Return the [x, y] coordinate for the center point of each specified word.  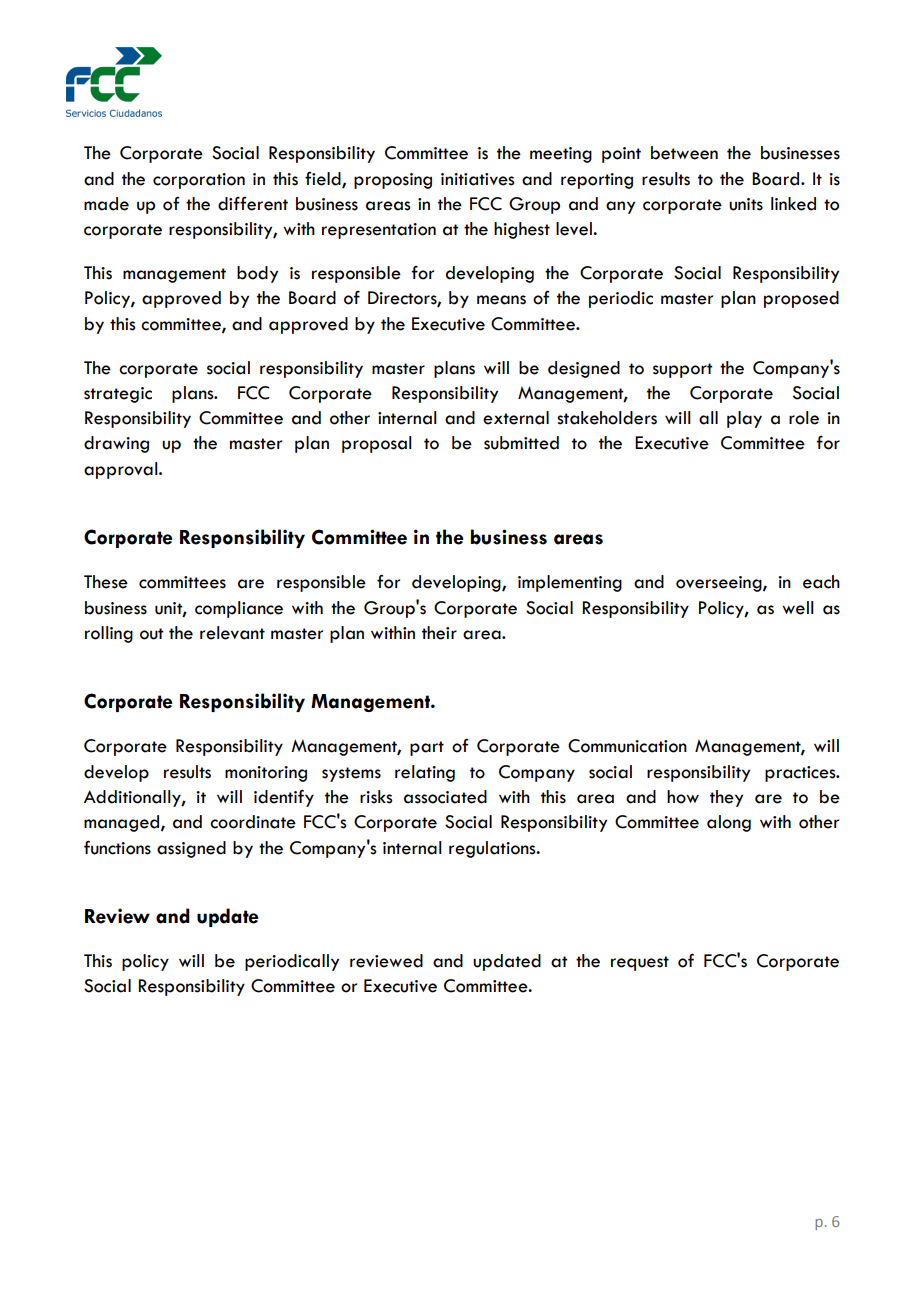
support [683, 370]
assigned [191, 849]
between [684, 153]
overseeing [720, 584]
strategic [118, 395]
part [427, 748]
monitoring [266, 774]
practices [801, 774]
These [106, 582]
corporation [199, 181]
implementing [570, 583]
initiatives [478, 179]
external [516, 418]
